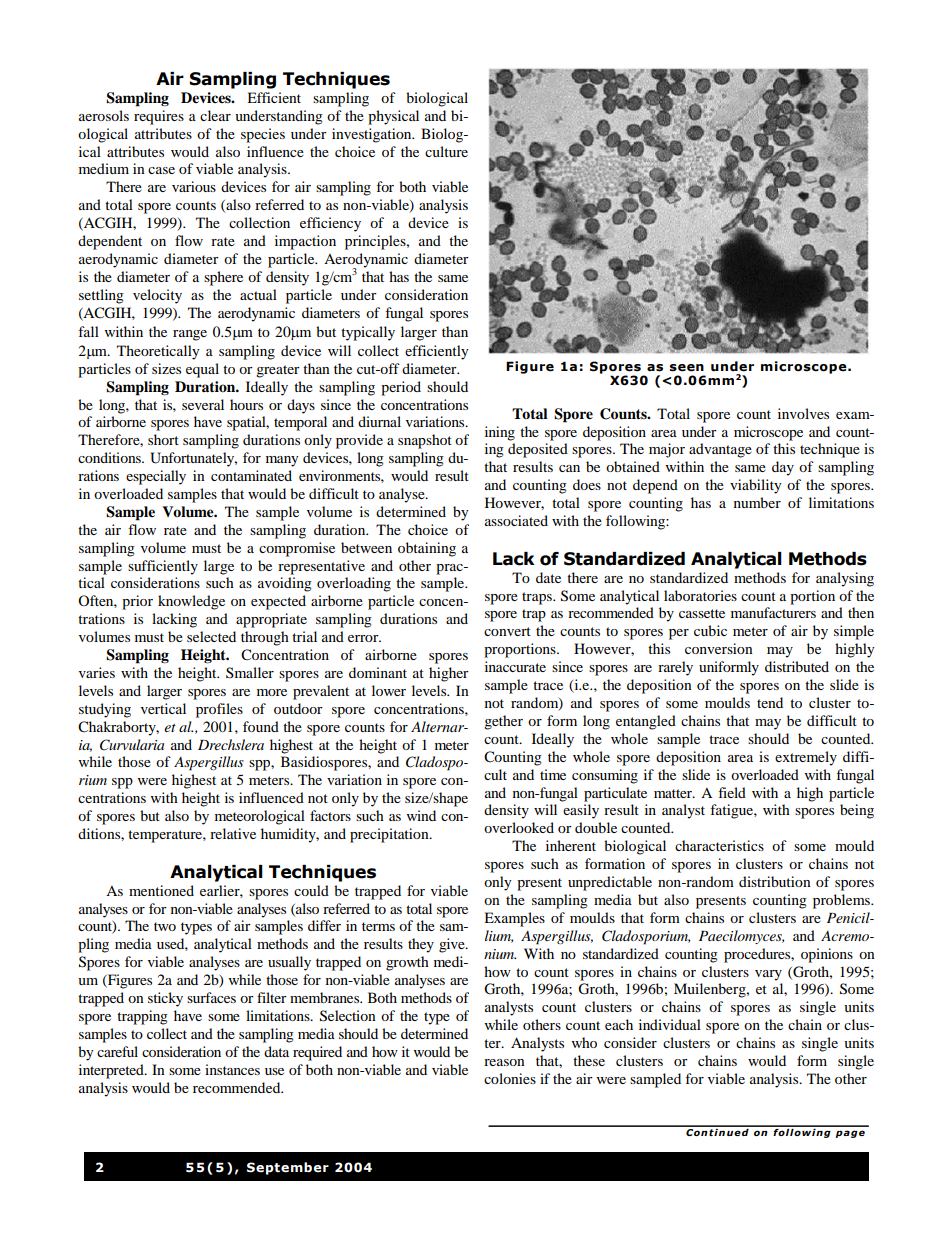  Describe the element at coordinates (686, 368) in the document. I see `seen` at that location.
